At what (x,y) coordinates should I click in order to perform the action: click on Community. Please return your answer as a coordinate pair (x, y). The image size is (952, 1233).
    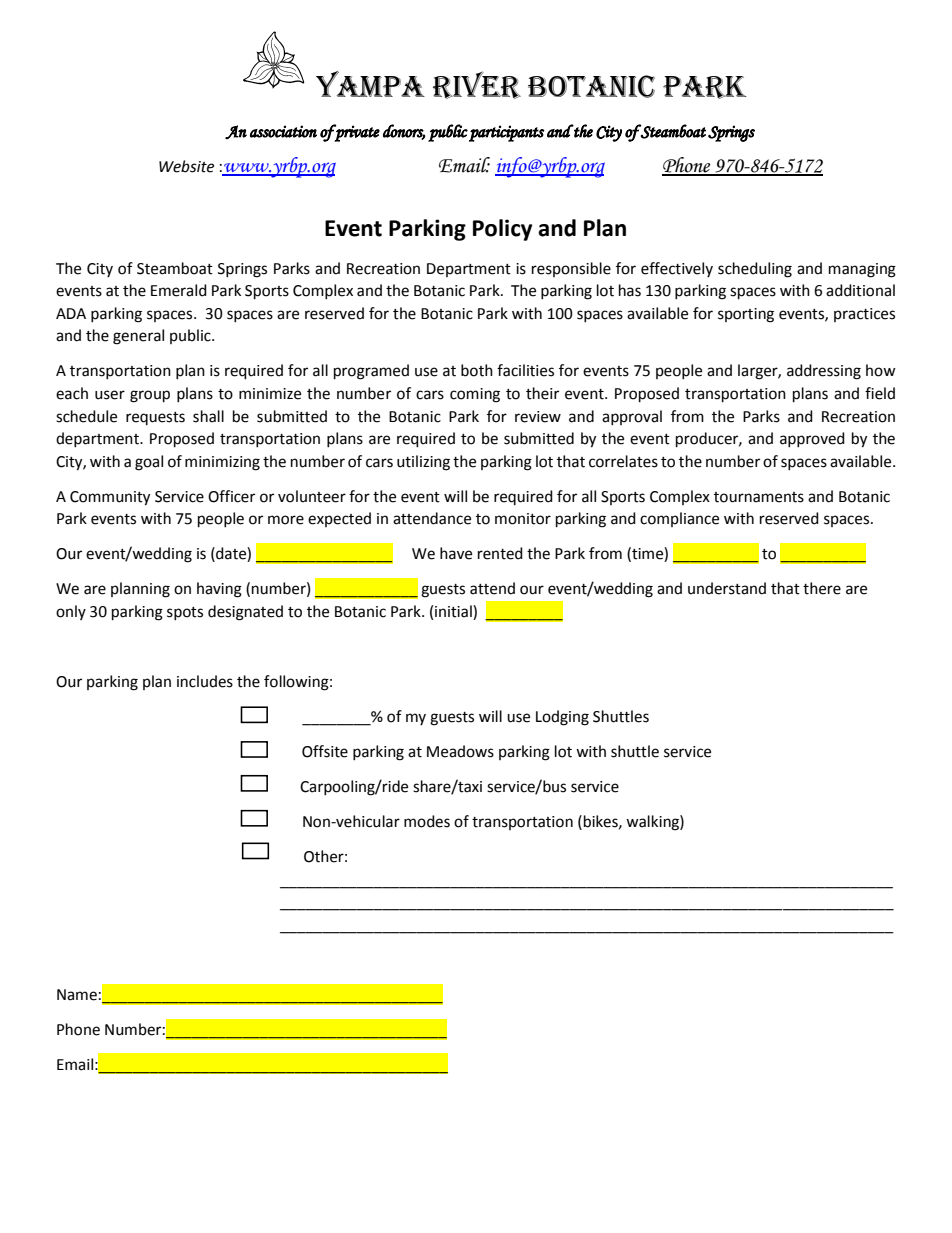
    Looking at the image, I should click on (110, 498).
